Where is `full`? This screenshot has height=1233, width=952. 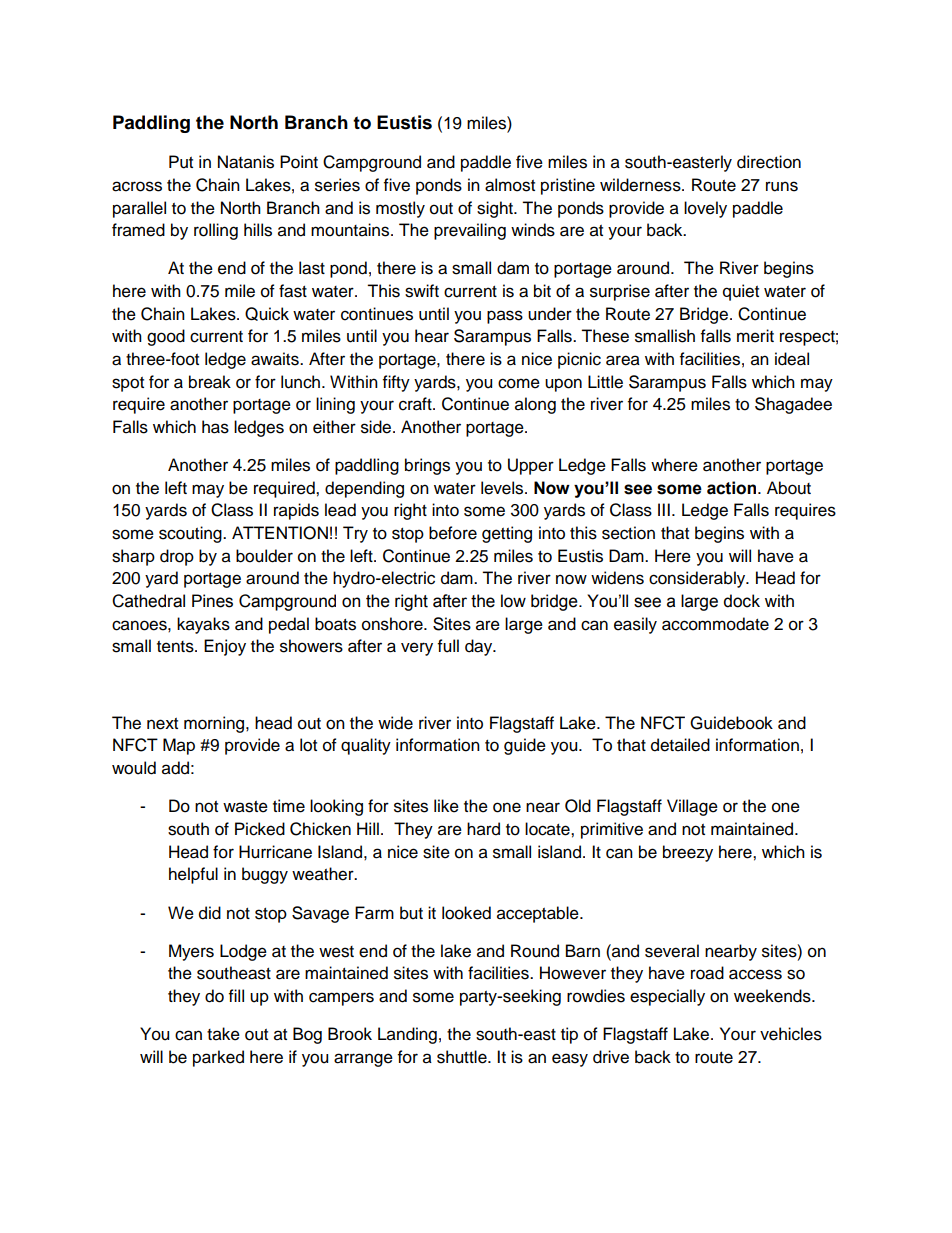
full is located at coordinates (448, 646).
